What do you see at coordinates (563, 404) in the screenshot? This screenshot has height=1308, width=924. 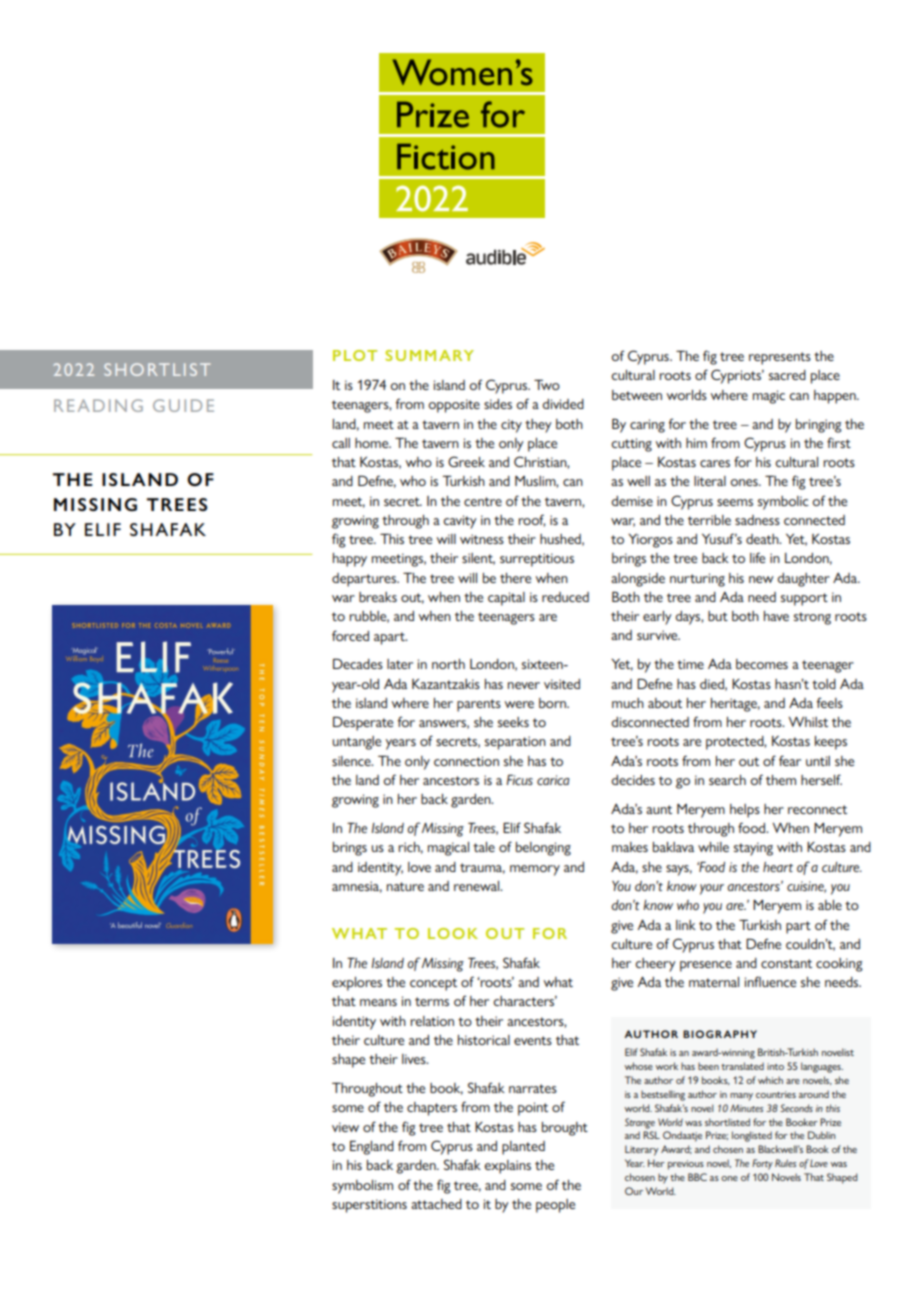 I see `divided` at bounding box center [563, 404].
